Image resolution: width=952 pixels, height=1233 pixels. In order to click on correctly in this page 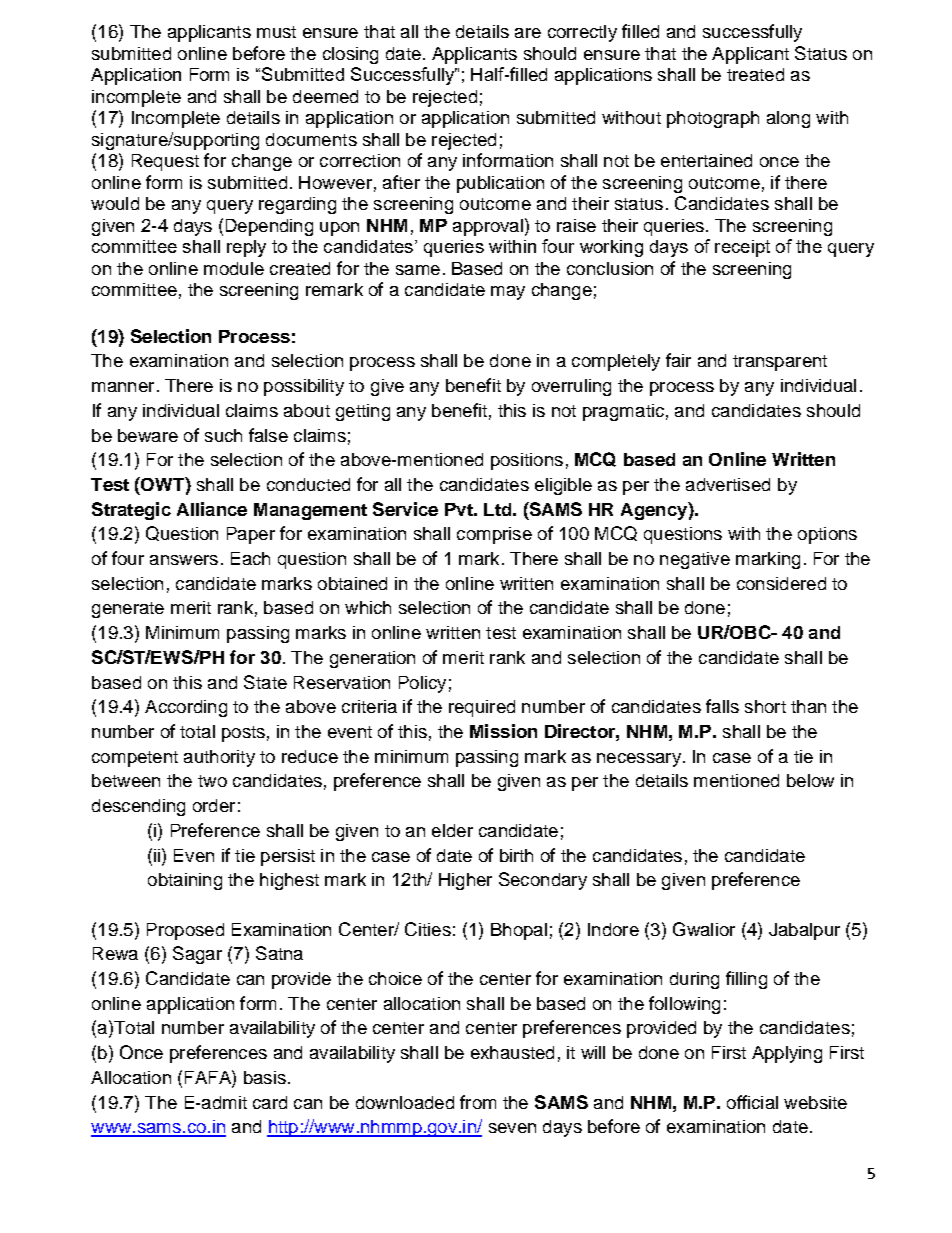, I will do `click(582, 33)`.
